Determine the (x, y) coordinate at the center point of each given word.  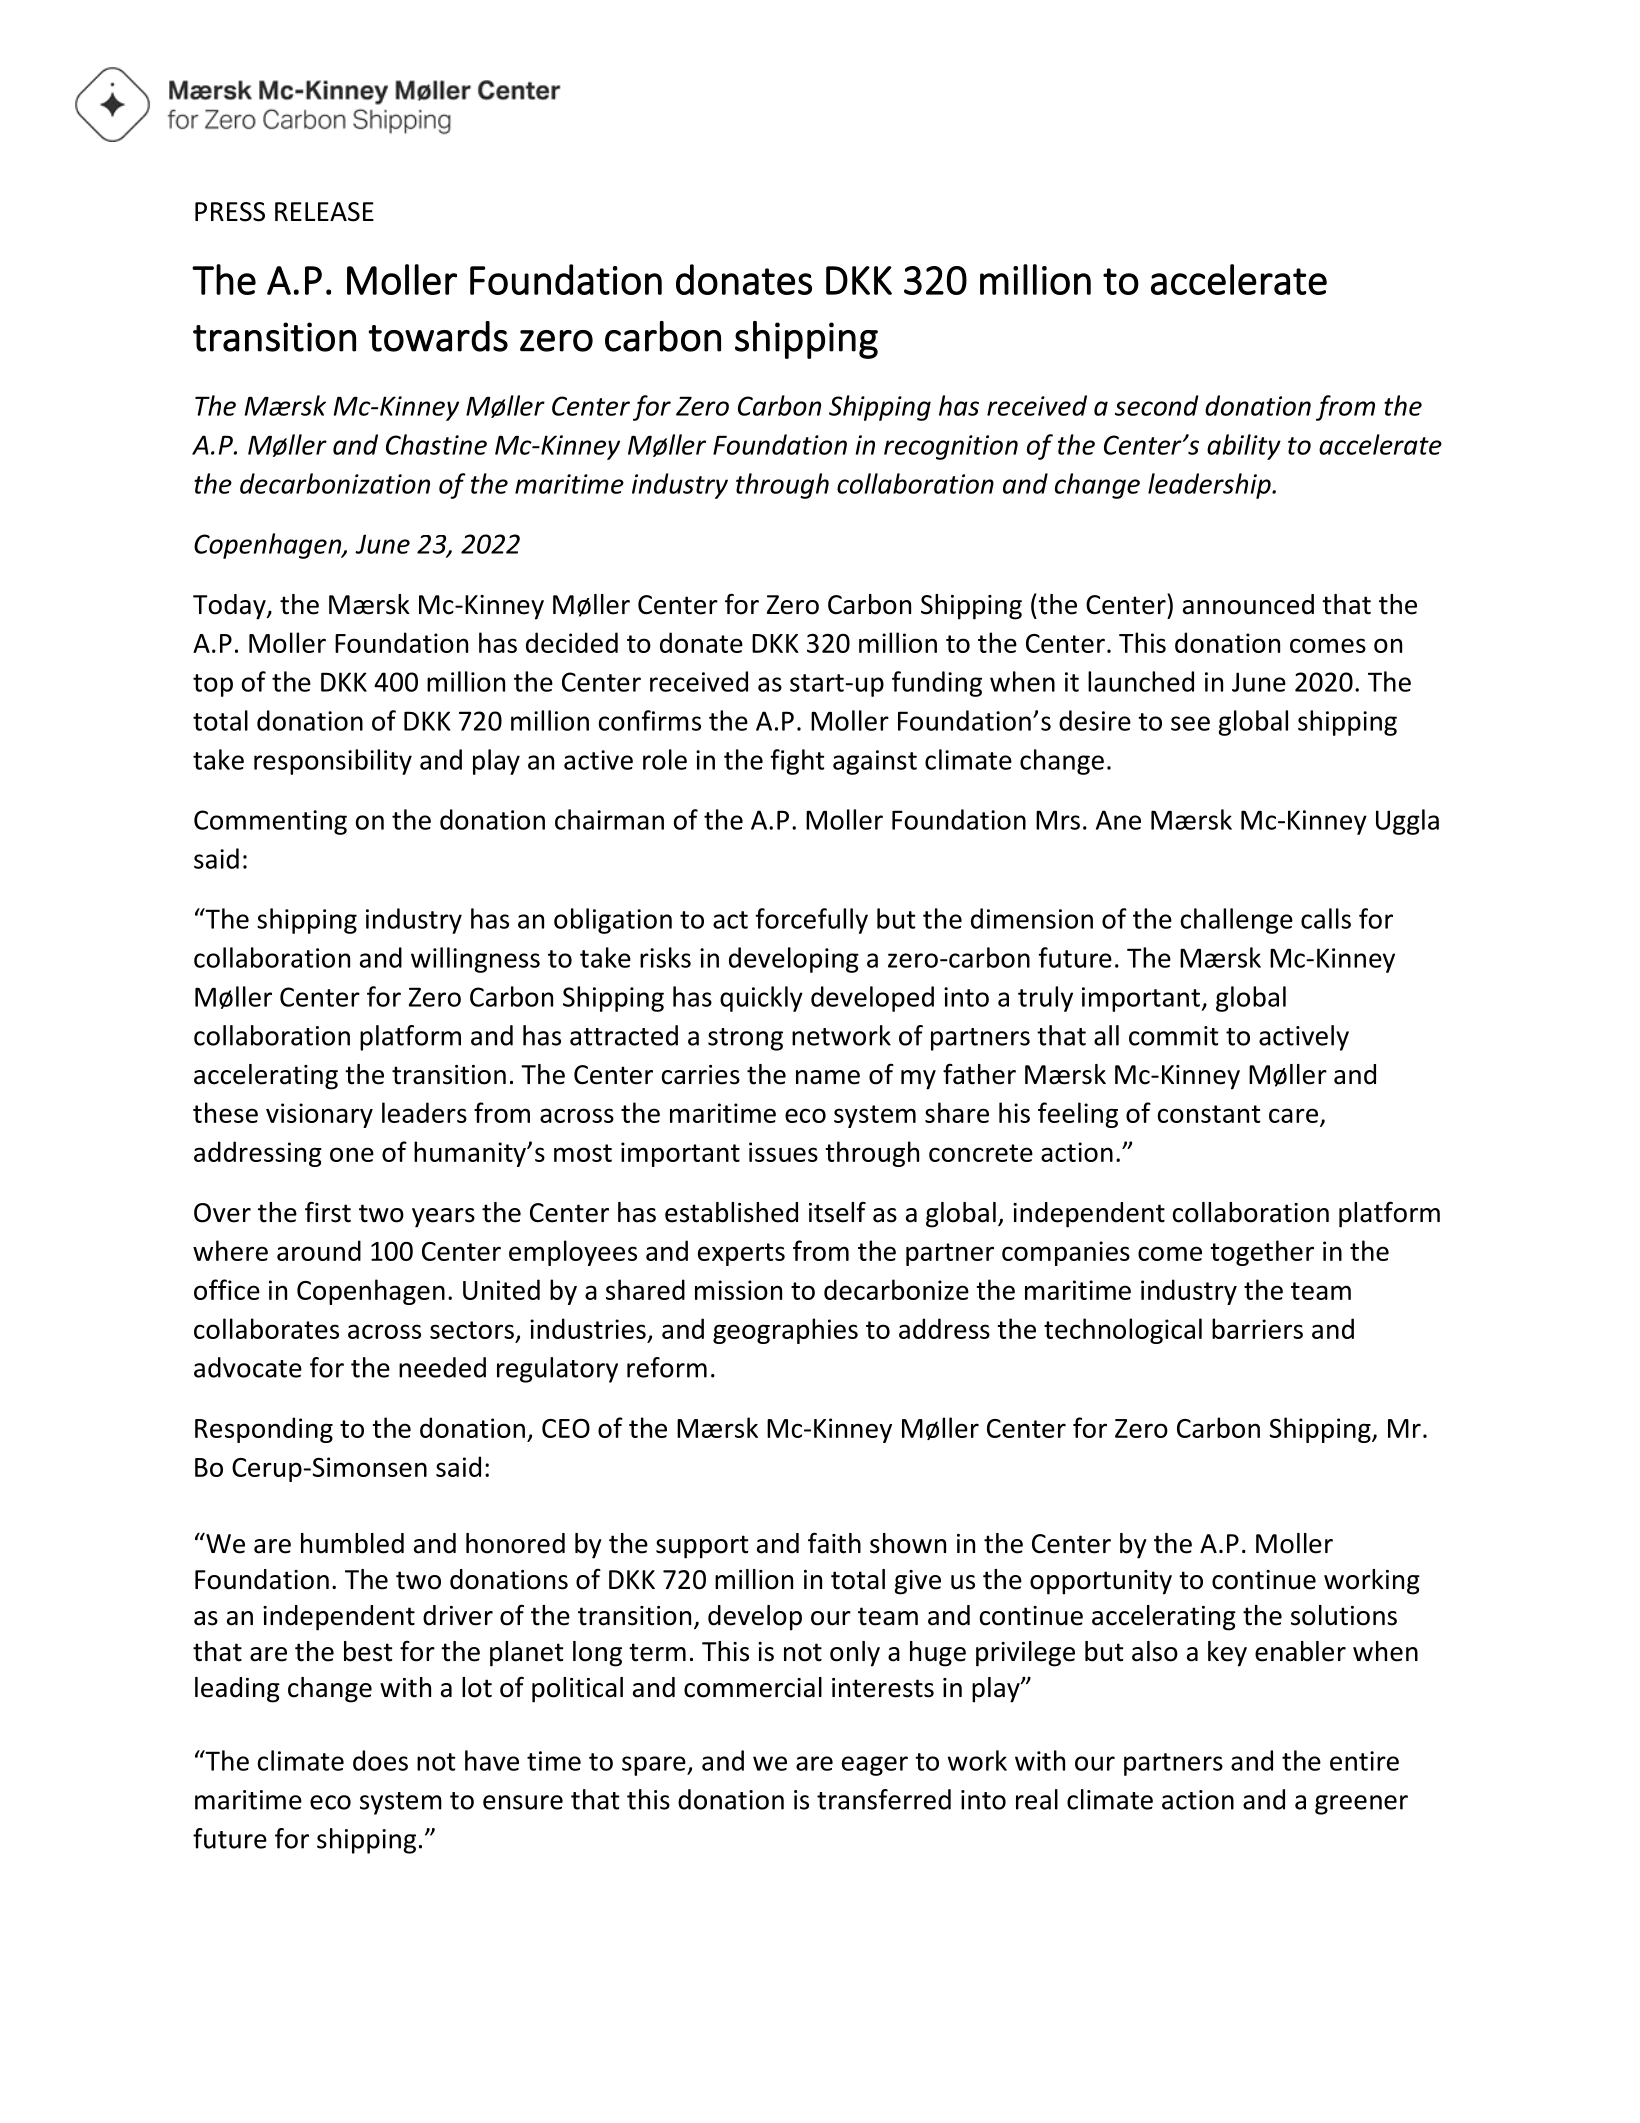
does (380, 1760)
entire (1364, 1761)
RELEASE (324, 212)
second (1157, 405)
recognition (951, 447)
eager (875, 1766)
